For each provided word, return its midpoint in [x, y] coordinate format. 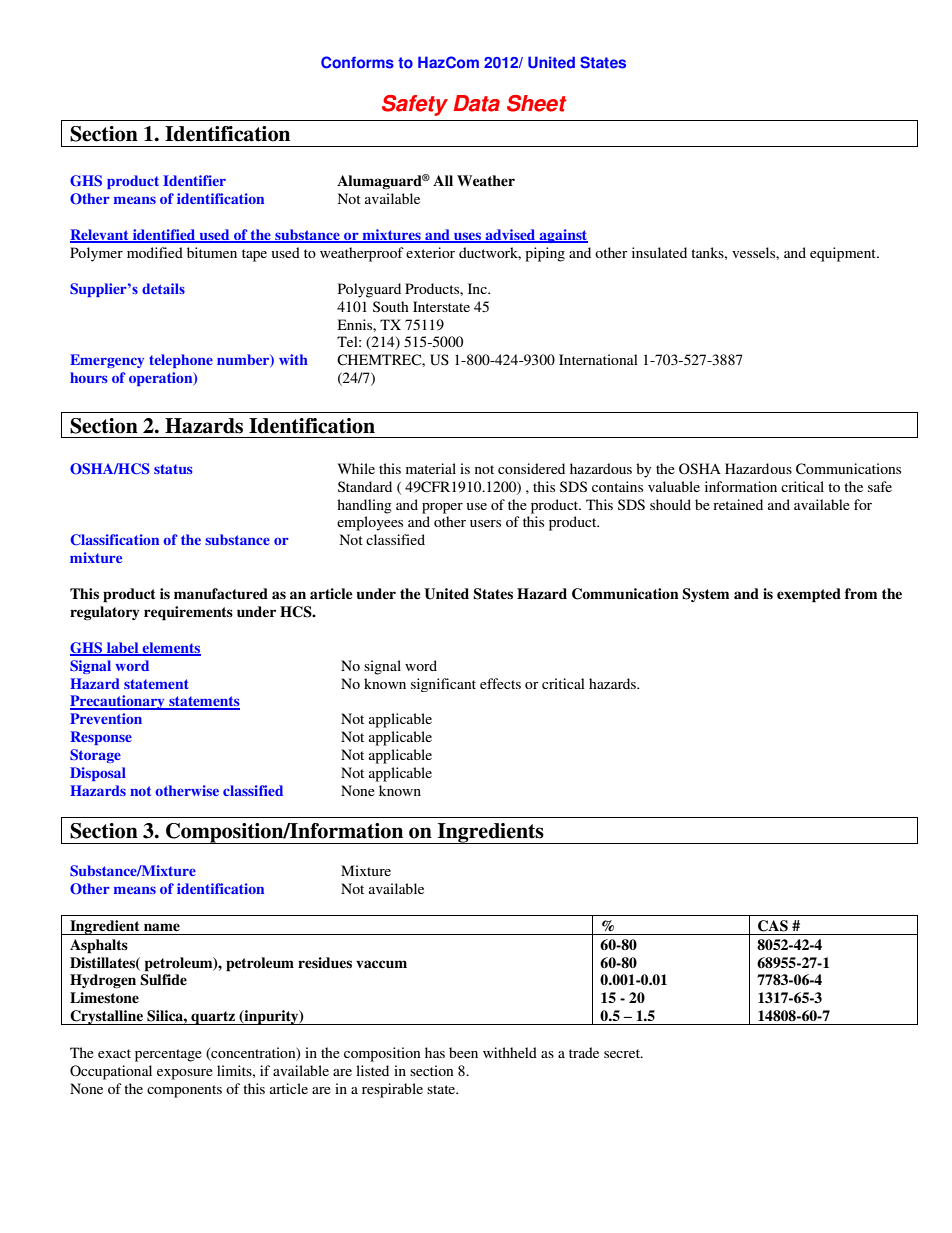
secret [623, 1053]
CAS [773, 926]
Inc [478, 288]
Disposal [98, 774]
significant [443, 685]
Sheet [536, 103]
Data [476, 103]
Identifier [194, 180]
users [485, 523]
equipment [844, 254]
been [463, 1052]
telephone [181, 361]
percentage [168, 1055]
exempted [809, 595]
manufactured [221, 593]
